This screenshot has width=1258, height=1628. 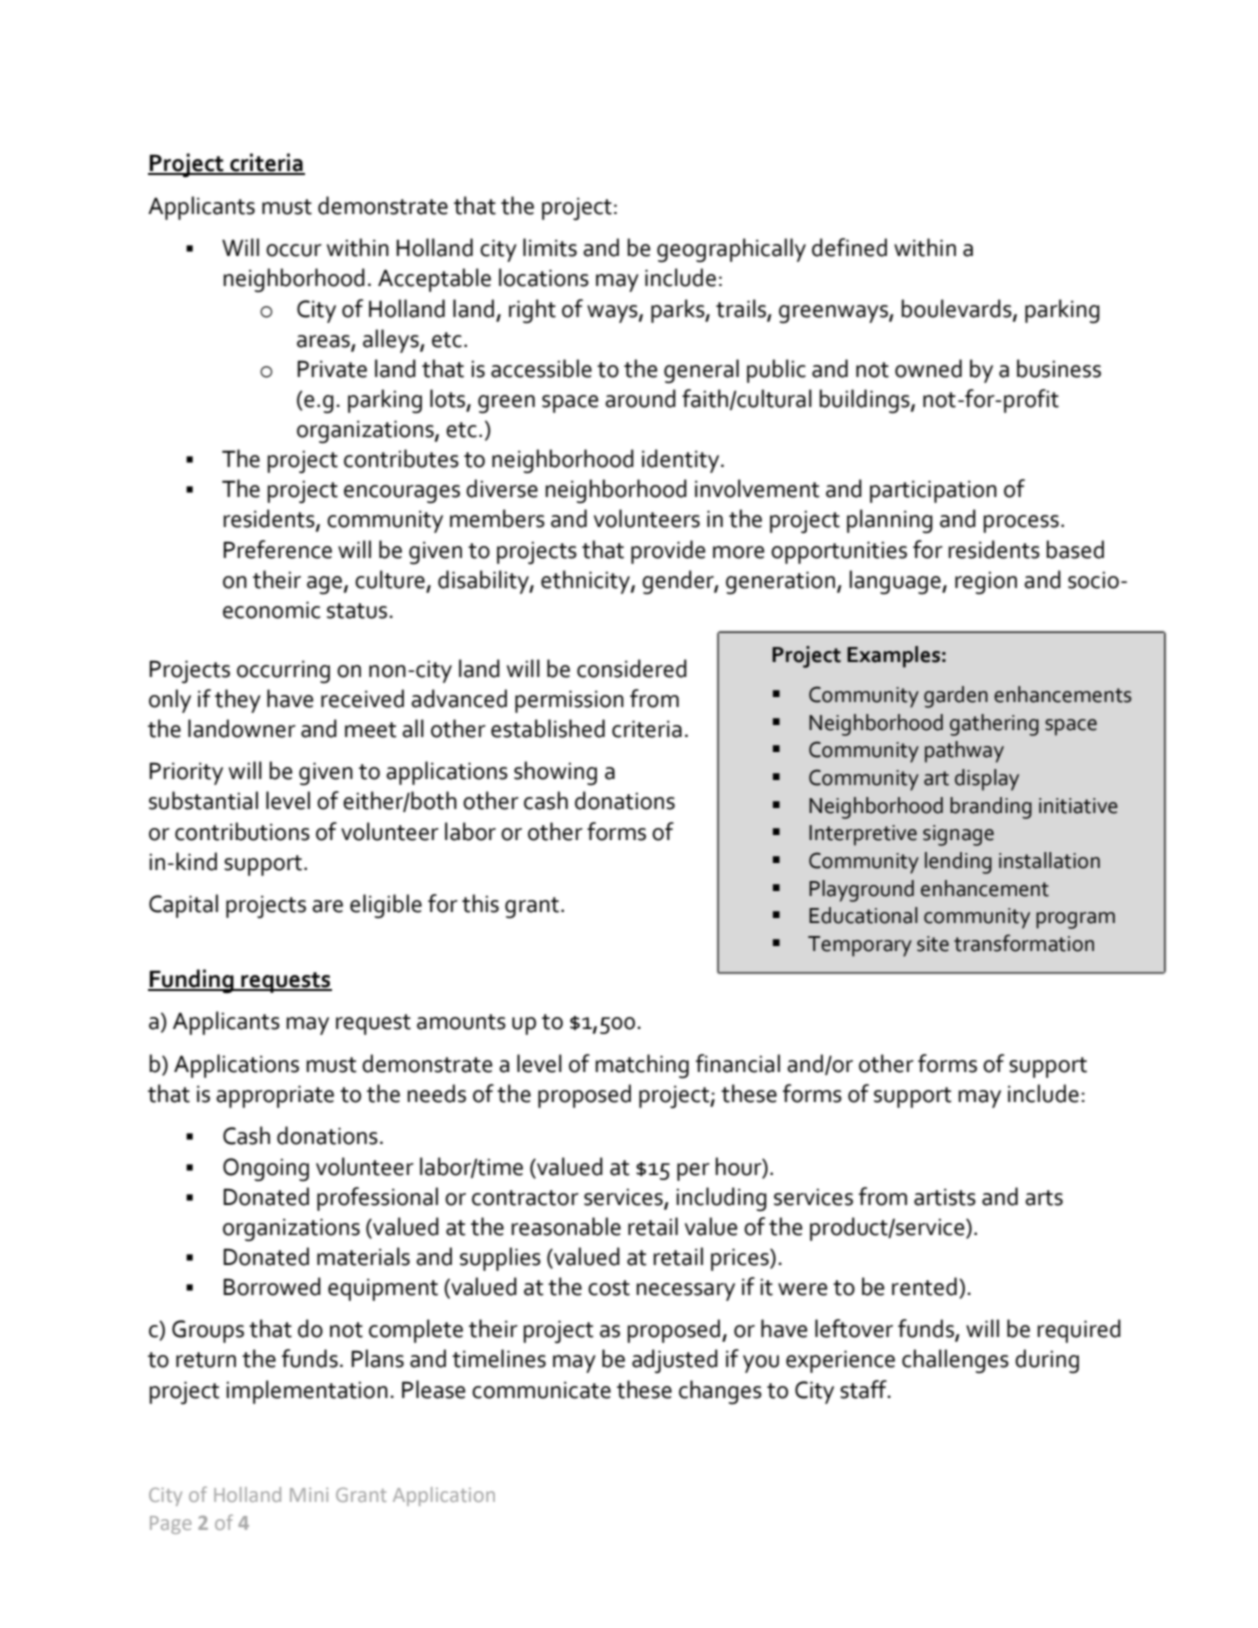 What do you see at coordinates (945, 1197) in the screenshot?
I see `artists` at bounding box center [945, 1197].
